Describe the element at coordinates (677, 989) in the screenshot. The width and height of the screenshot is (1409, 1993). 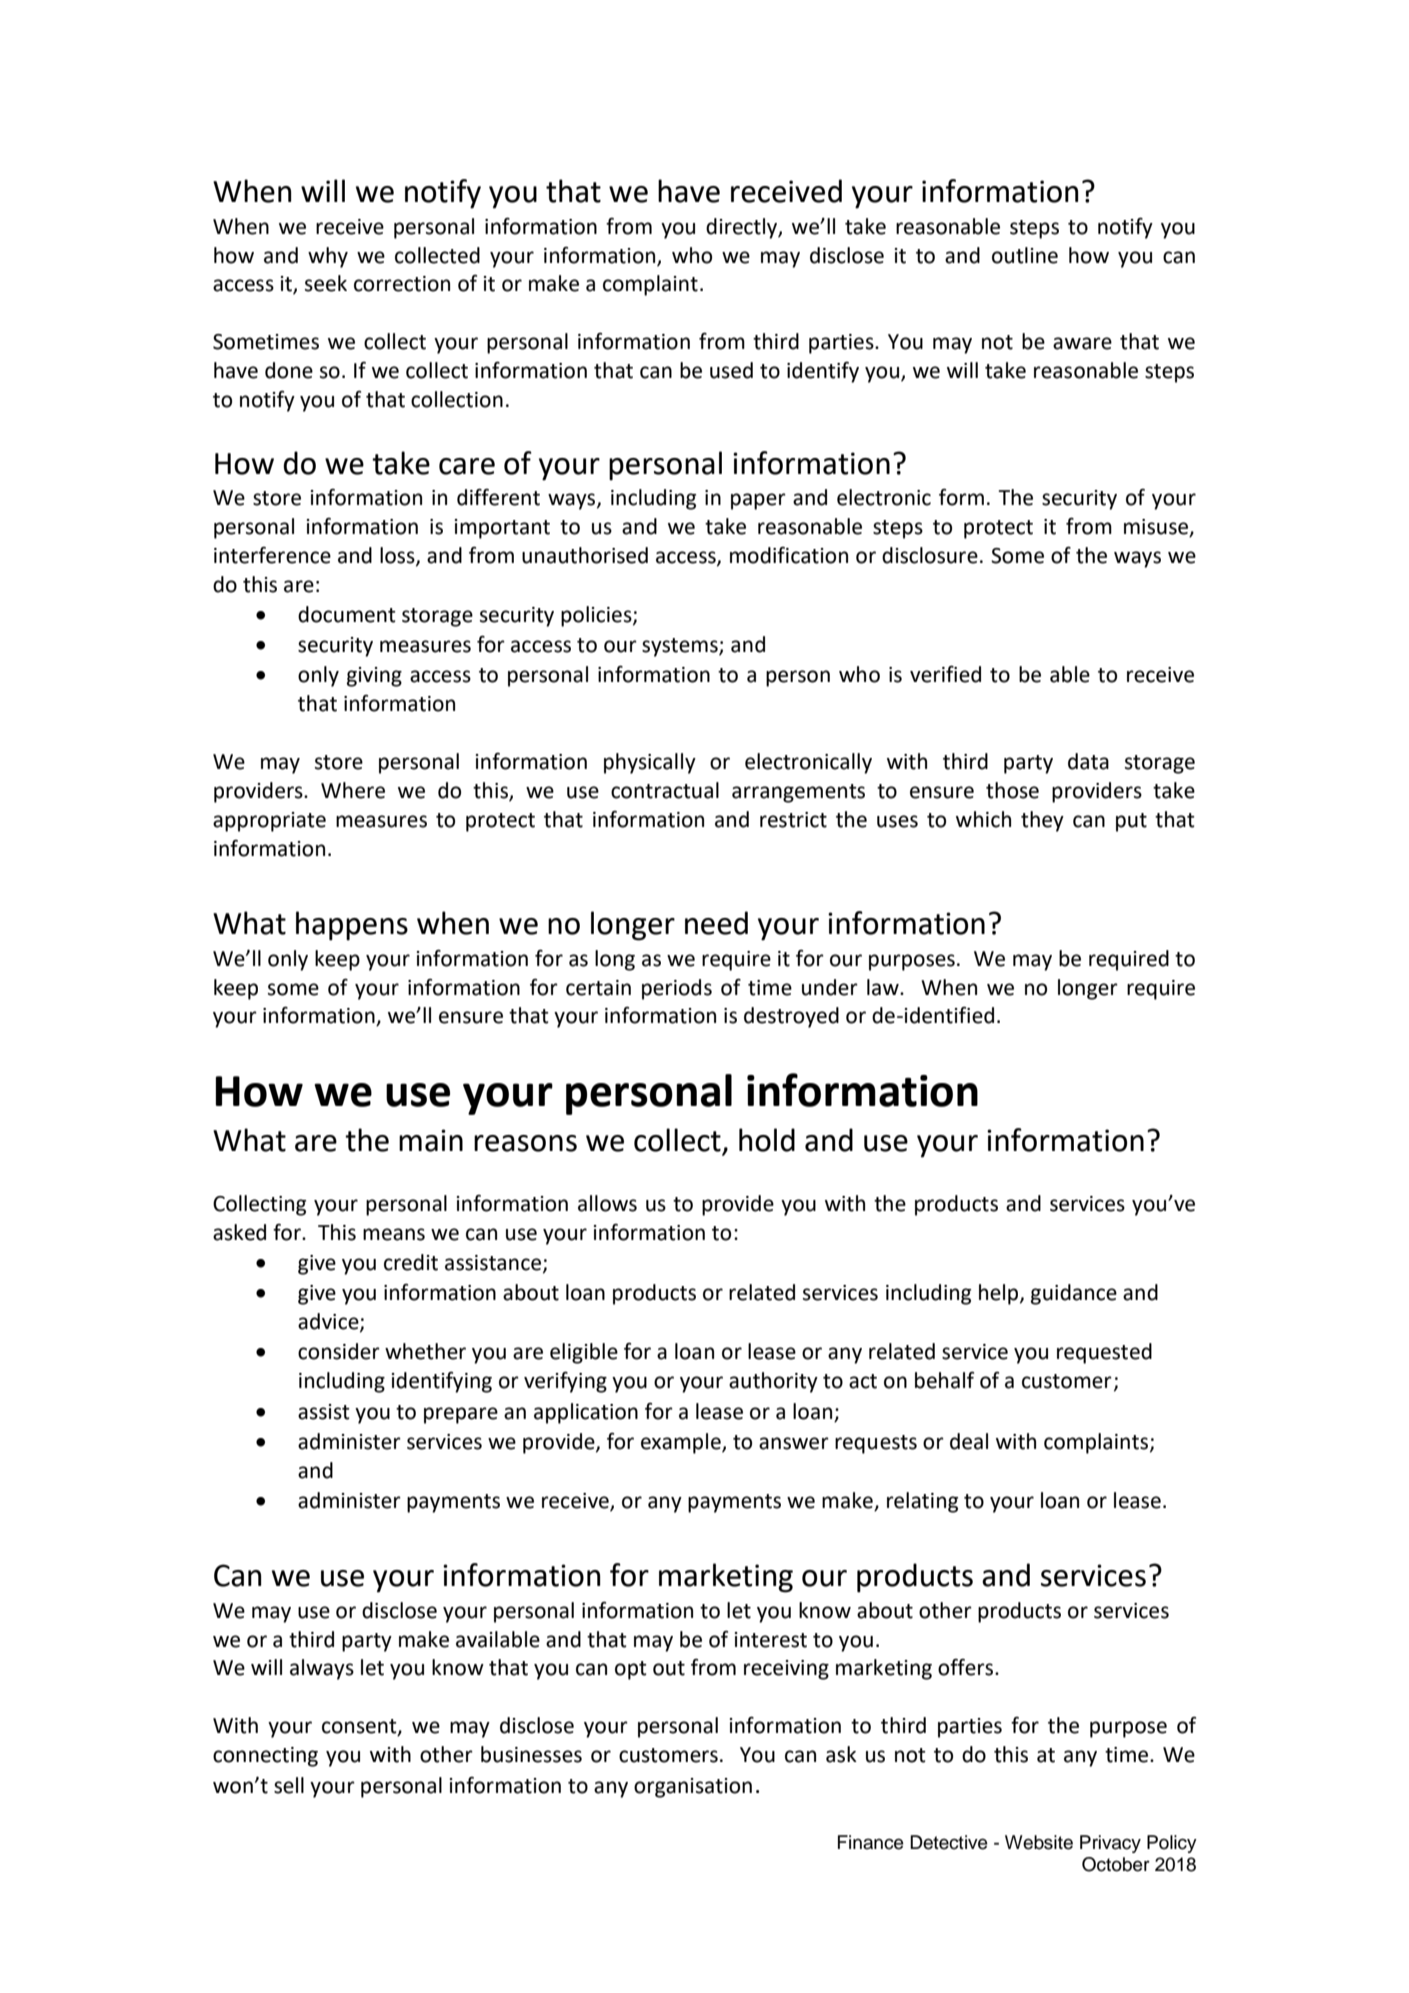
I see `periods` at that location.
